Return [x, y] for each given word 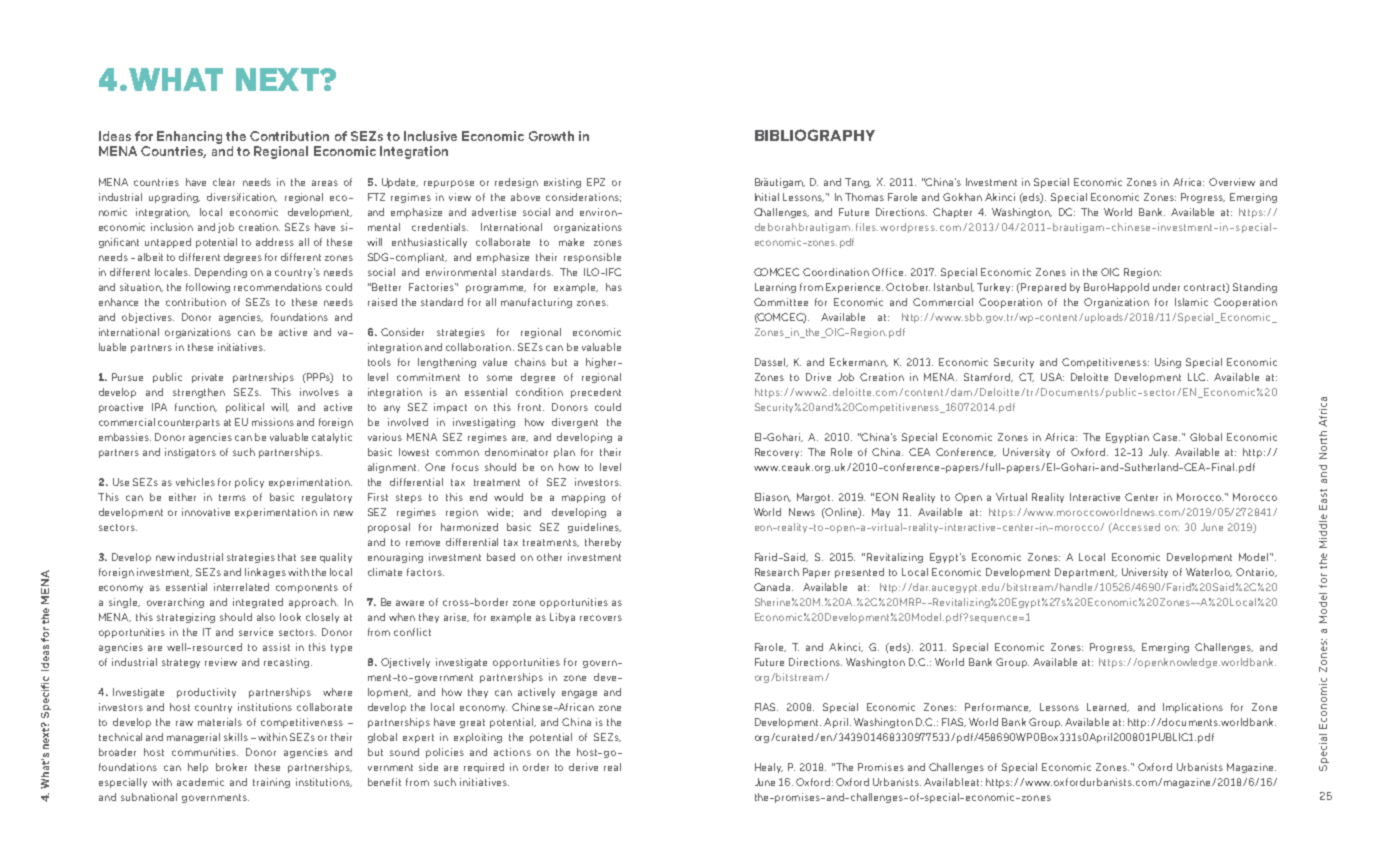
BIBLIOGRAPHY [815, 135]
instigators [190, 453]
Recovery [778, 453]
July [1159, 453]
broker [231, 767]
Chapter [952, 213]
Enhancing [189, 137]
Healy [769, 768]
